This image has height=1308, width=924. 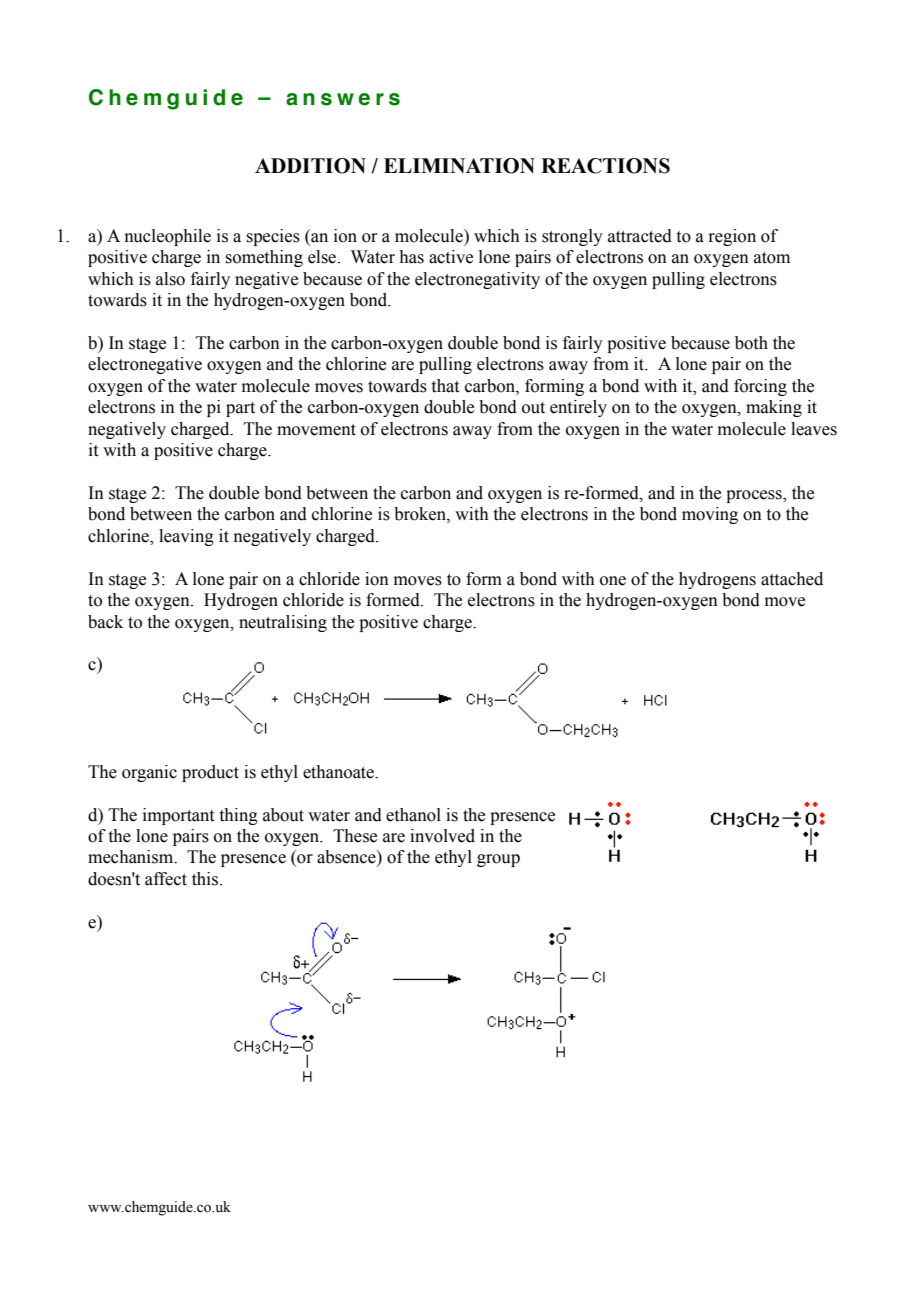 I want to click on making, so click(x=774, y=408).
